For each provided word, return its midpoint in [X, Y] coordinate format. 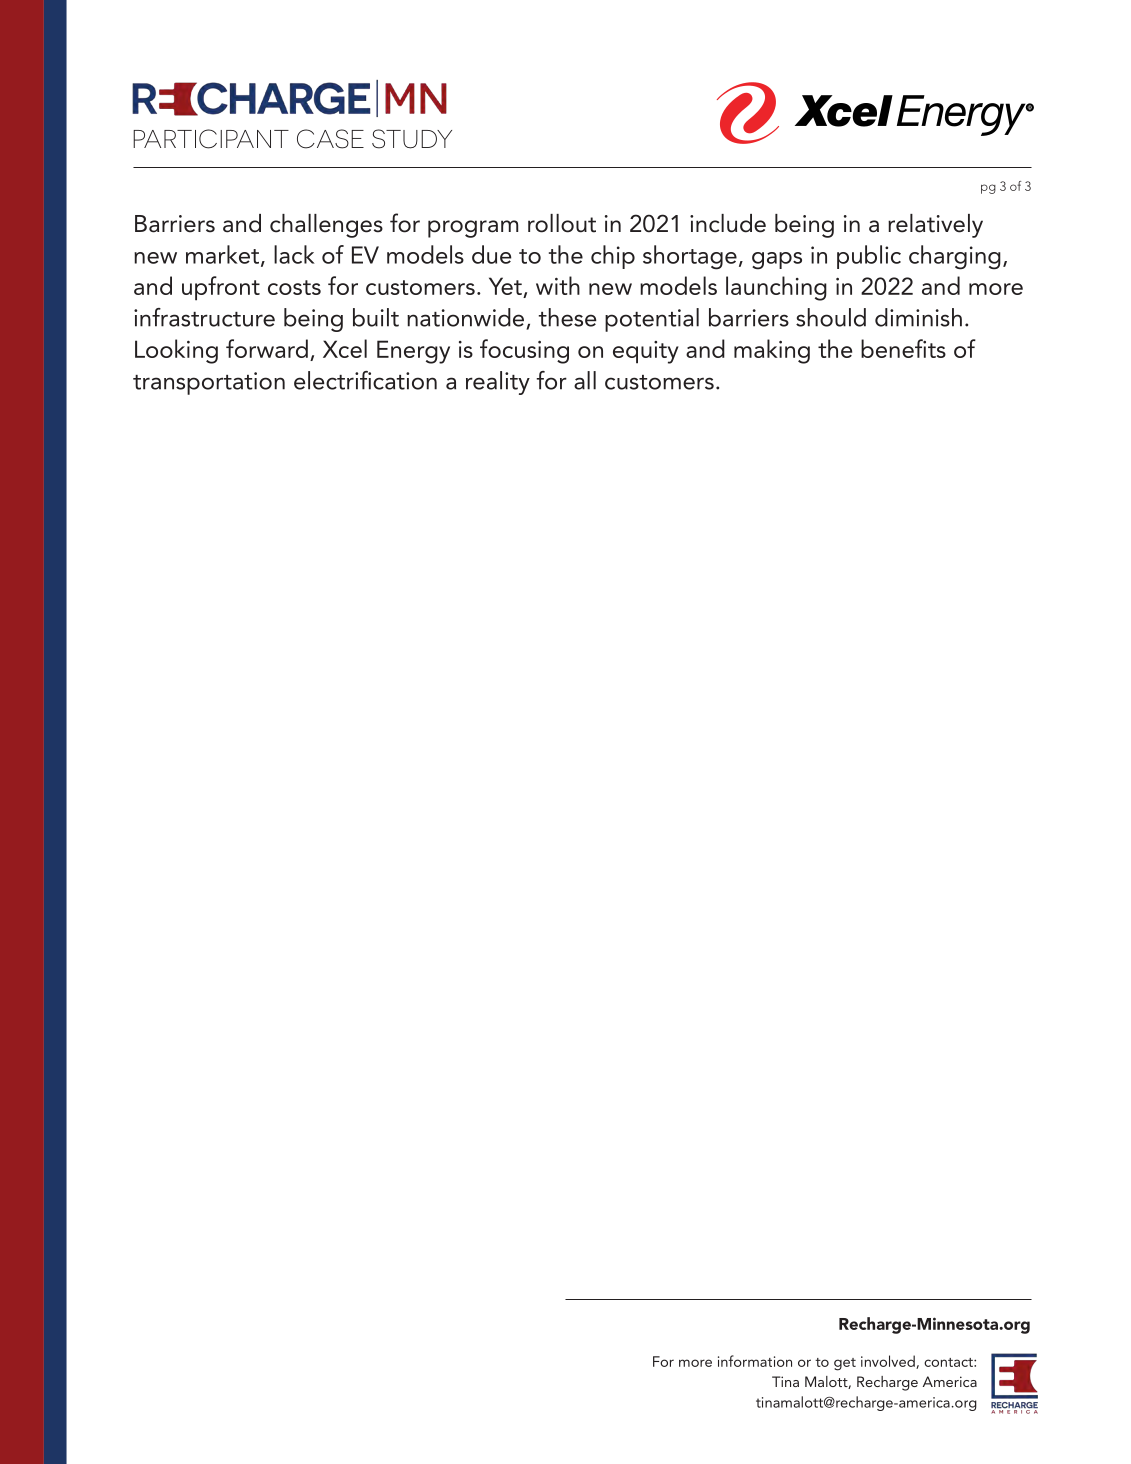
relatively [935, 226]
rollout [562, 223]
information [755, 1361]
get [845, 1364]
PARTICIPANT [211, 139]
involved [889, 1362]
